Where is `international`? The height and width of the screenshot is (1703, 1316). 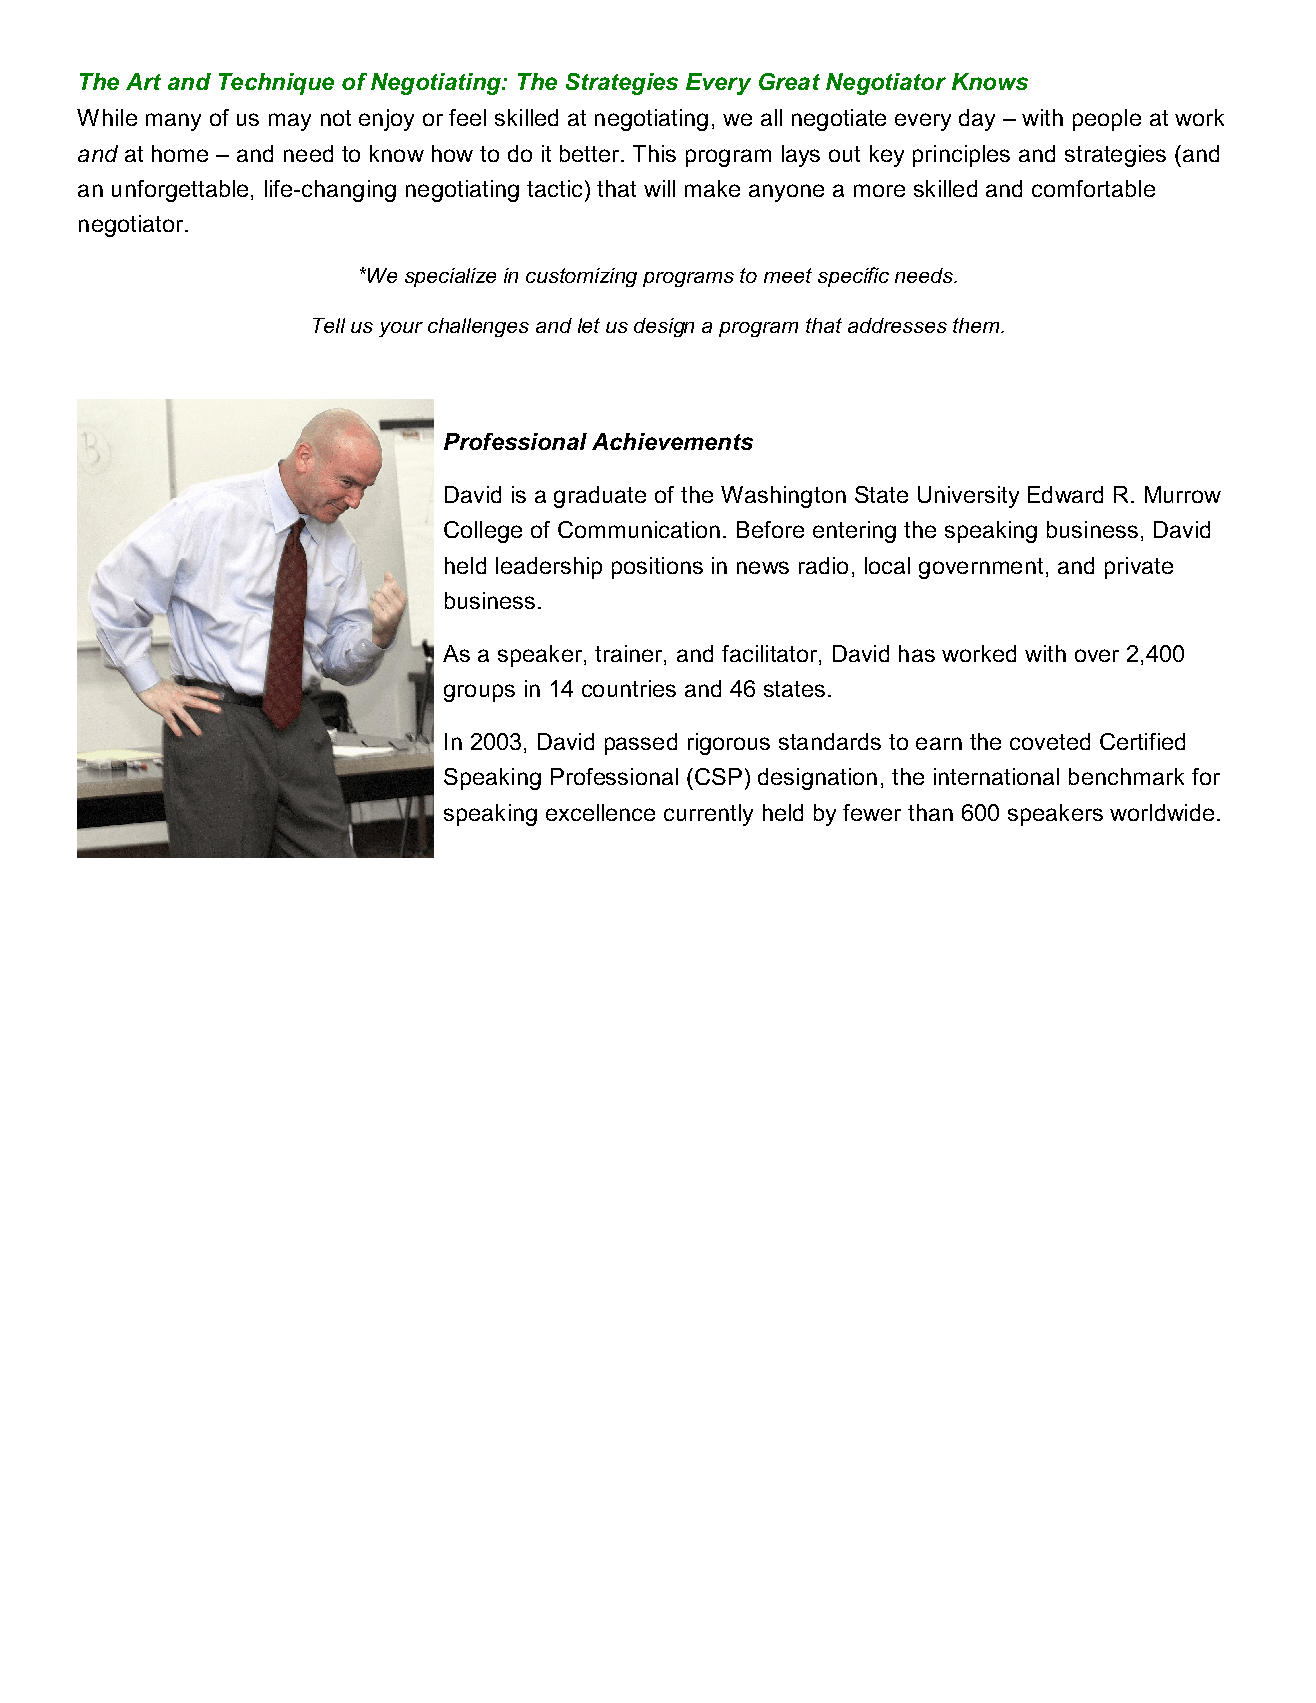
international is located at coordinates (996, 776).
